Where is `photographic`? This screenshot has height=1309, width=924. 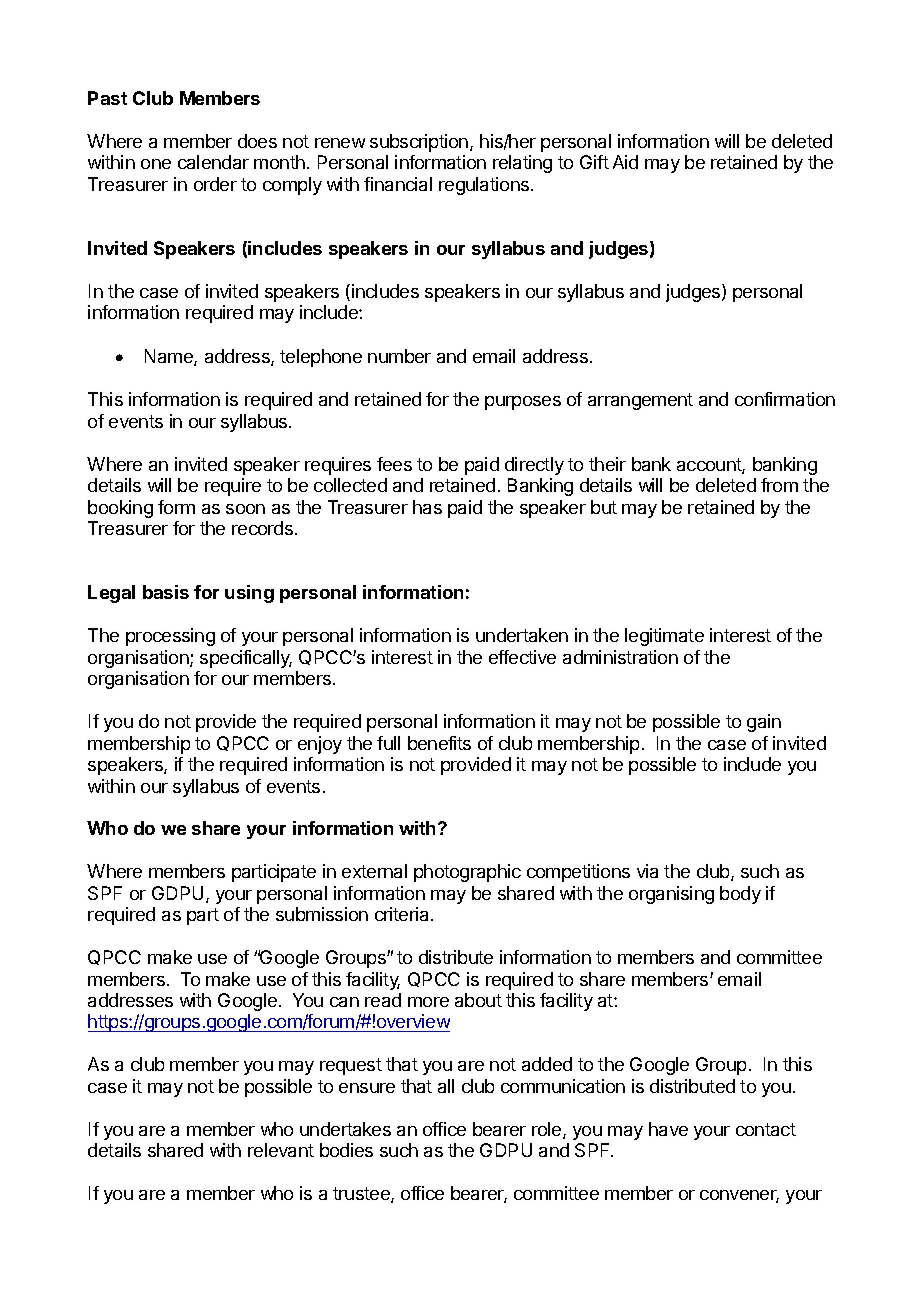
photographic is located at coordinates (467, 873).
